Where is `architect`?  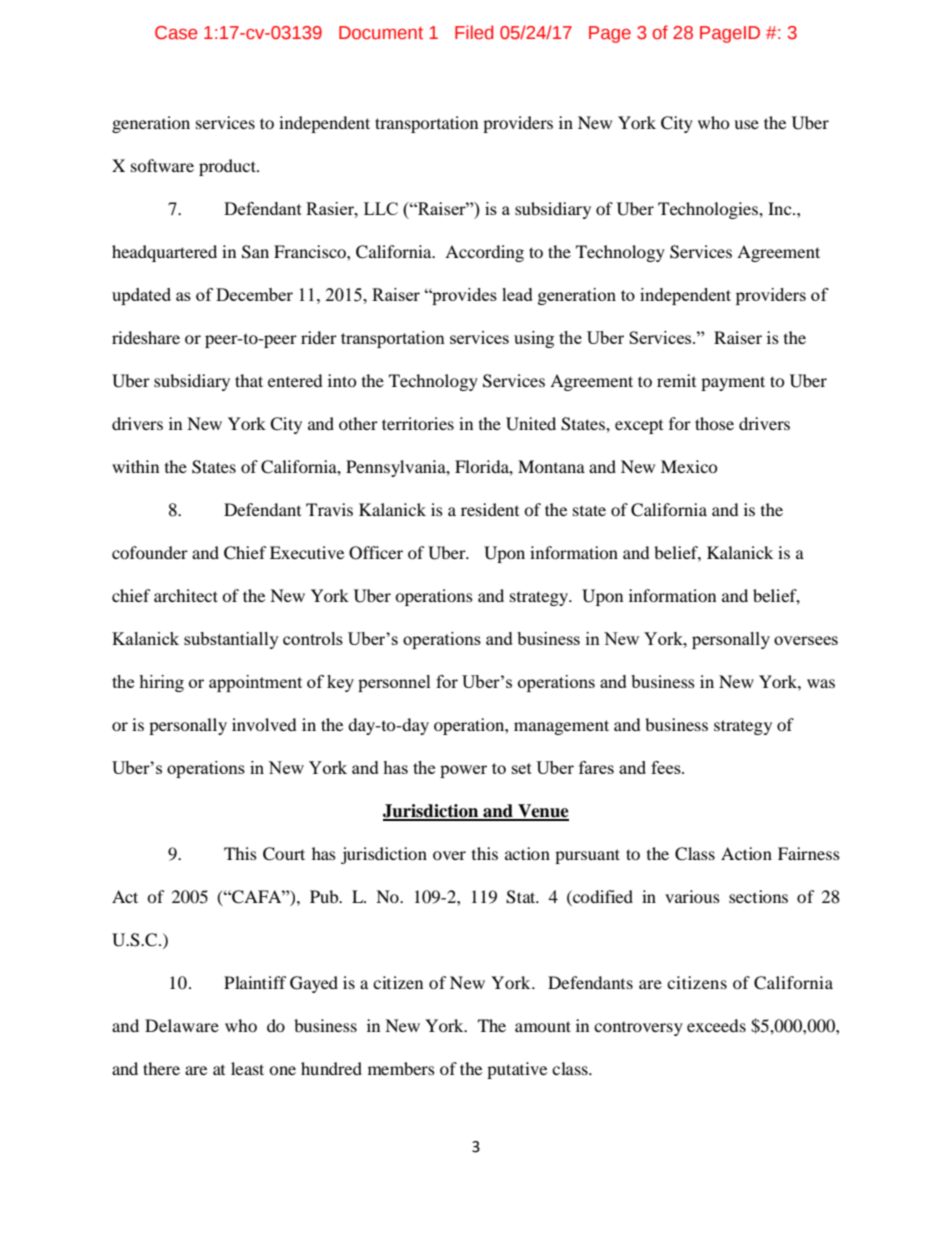
architect is located at coordinates (186, 595).
